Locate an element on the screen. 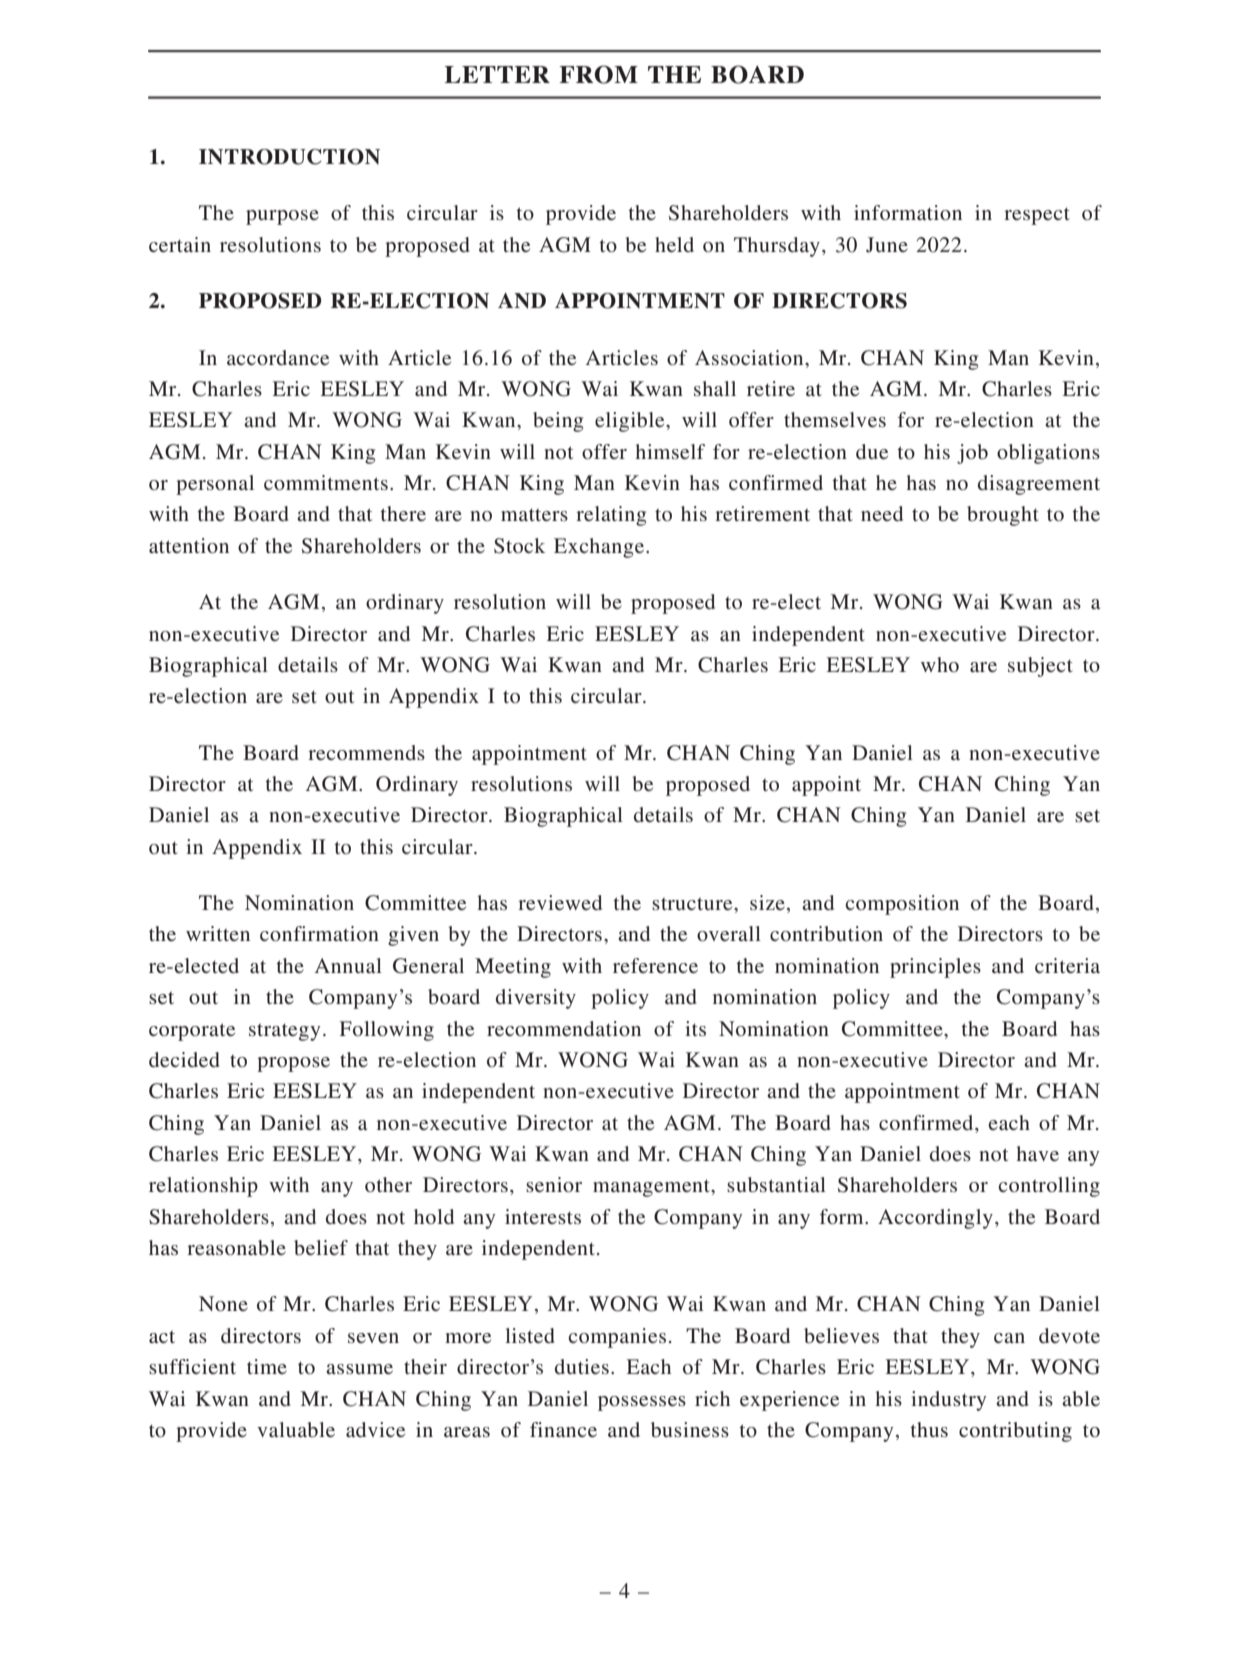  industry is located at coordinates (949, 1401).
